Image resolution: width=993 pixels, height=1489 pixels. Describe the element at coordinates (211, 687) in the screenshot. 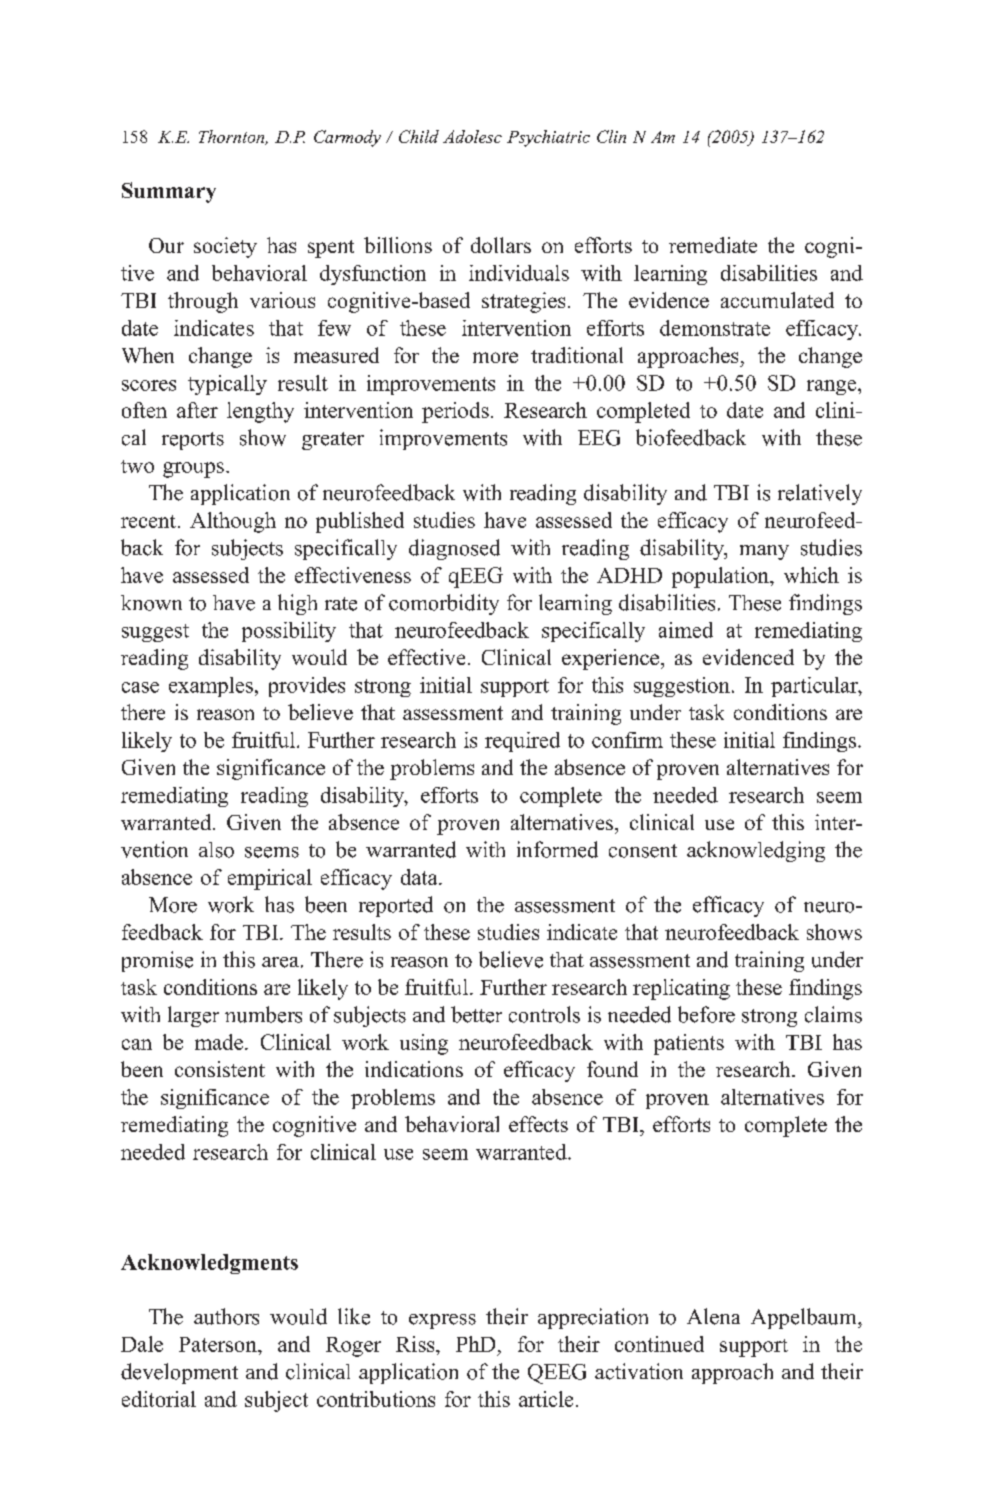

I see `examples` at that location.
